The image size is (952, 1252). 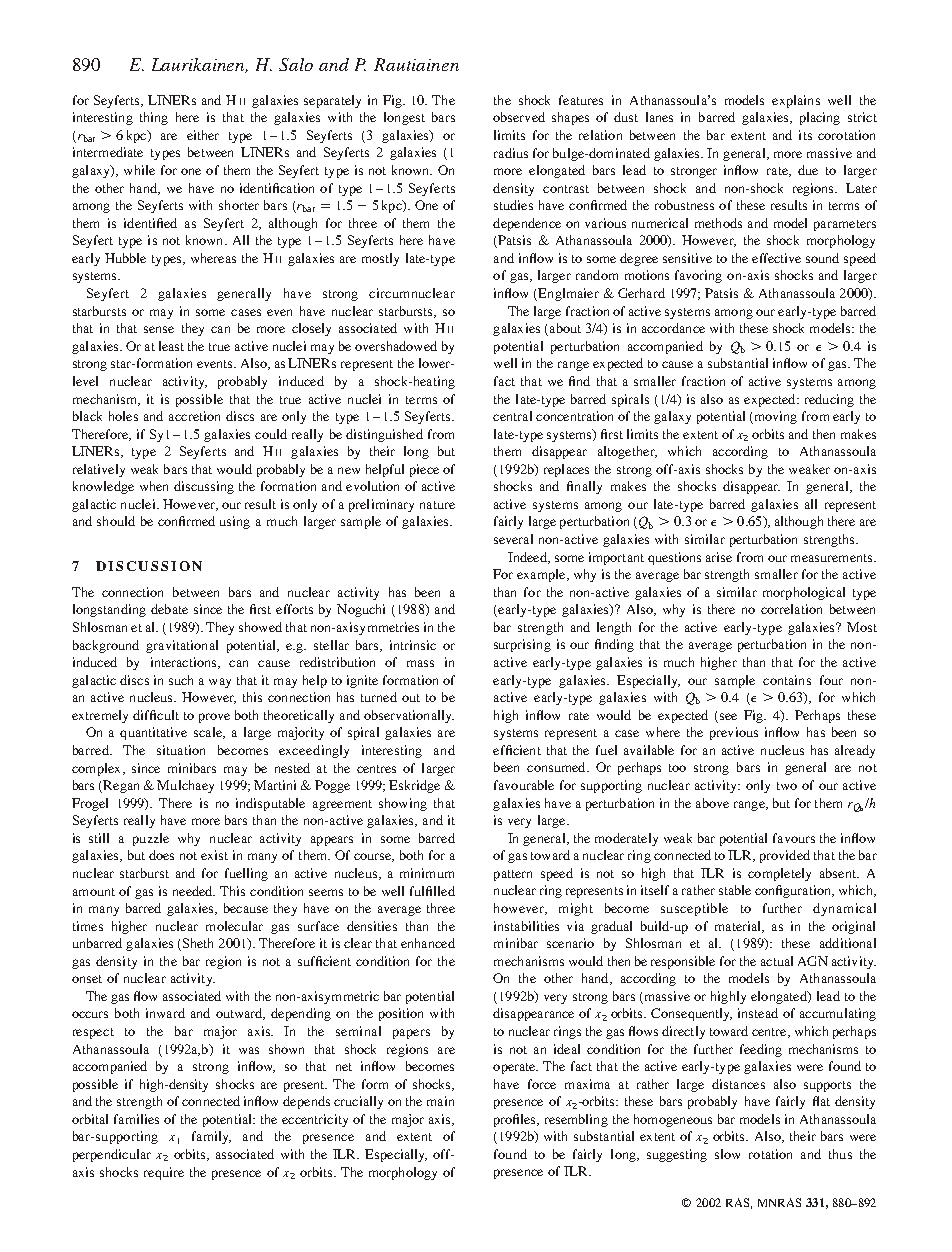 I want to click on either, so click(x=203, y=135).
